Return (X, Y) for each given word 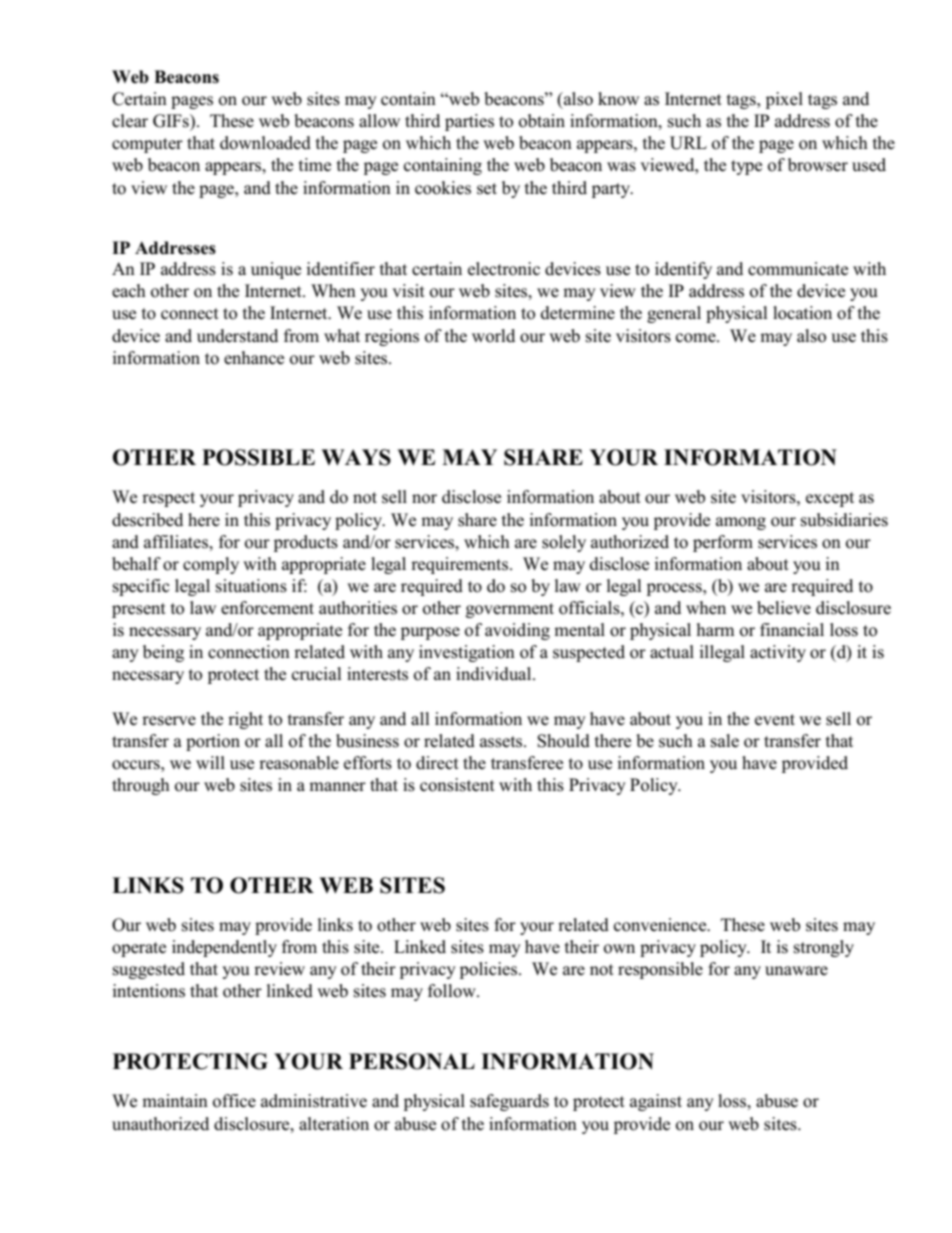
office (234, 1101)
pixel (784, 100)
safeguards (509, 1102)
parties (469, 122)
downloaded (265, 143)
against (656, 1102)
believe (784, 608)
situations (251, 586)
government (510, 610)
